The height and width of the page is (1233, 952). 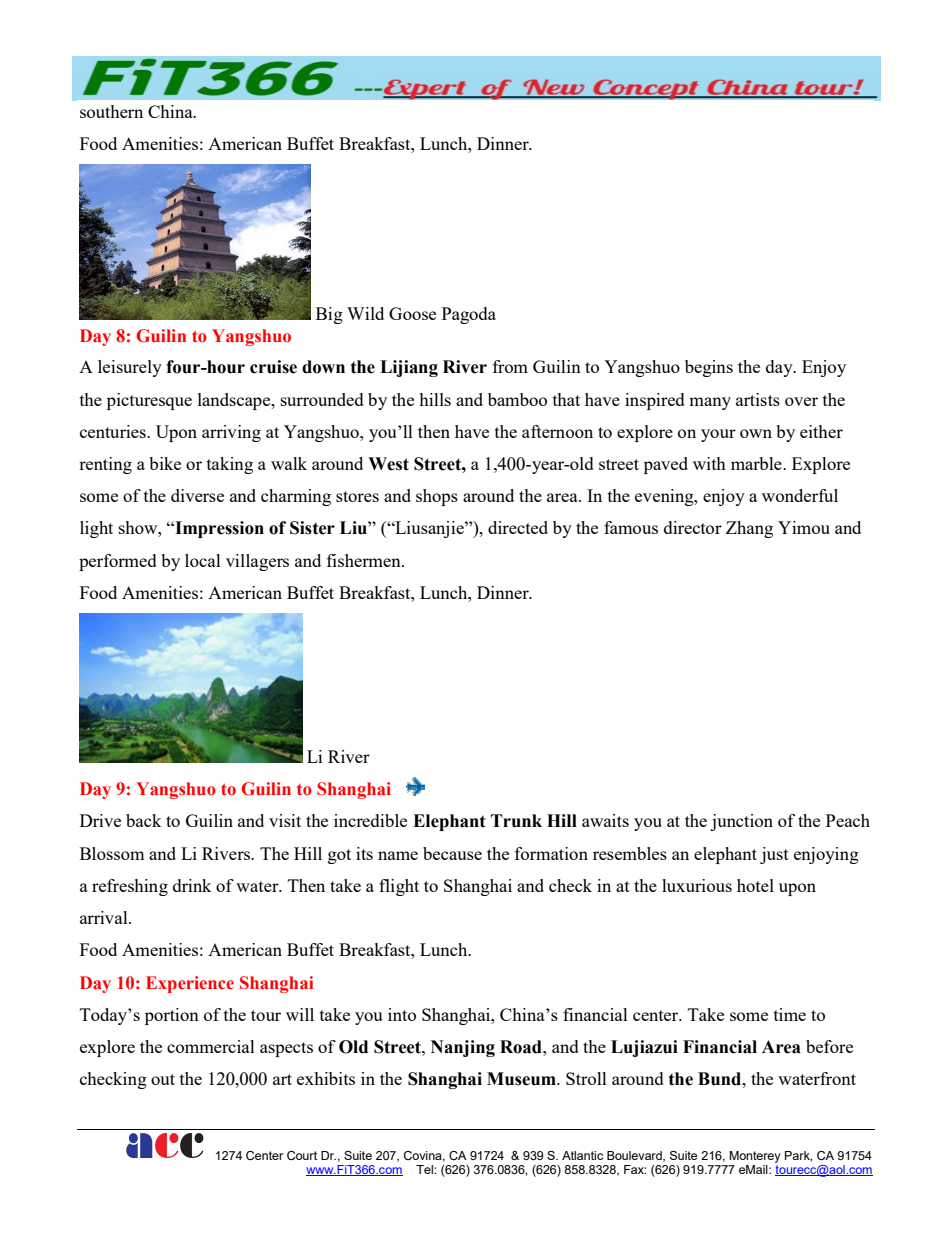 What do you see at coordinates (749, 529) in the page?
I see `Zhang` at bounding box center [749, 529].
